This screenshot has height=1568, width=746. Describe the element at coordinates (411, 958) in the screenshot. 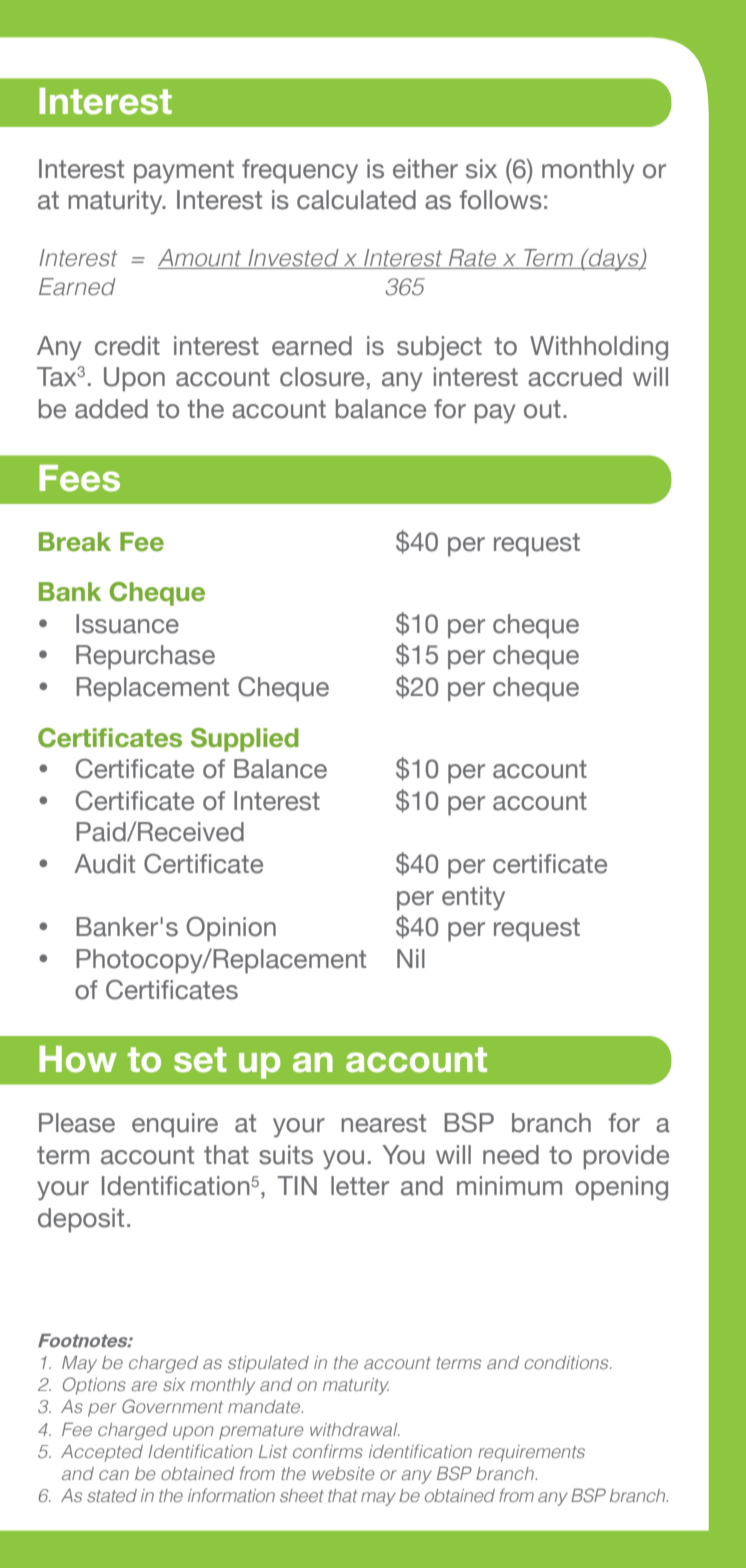

I see `Nil` at that location.
